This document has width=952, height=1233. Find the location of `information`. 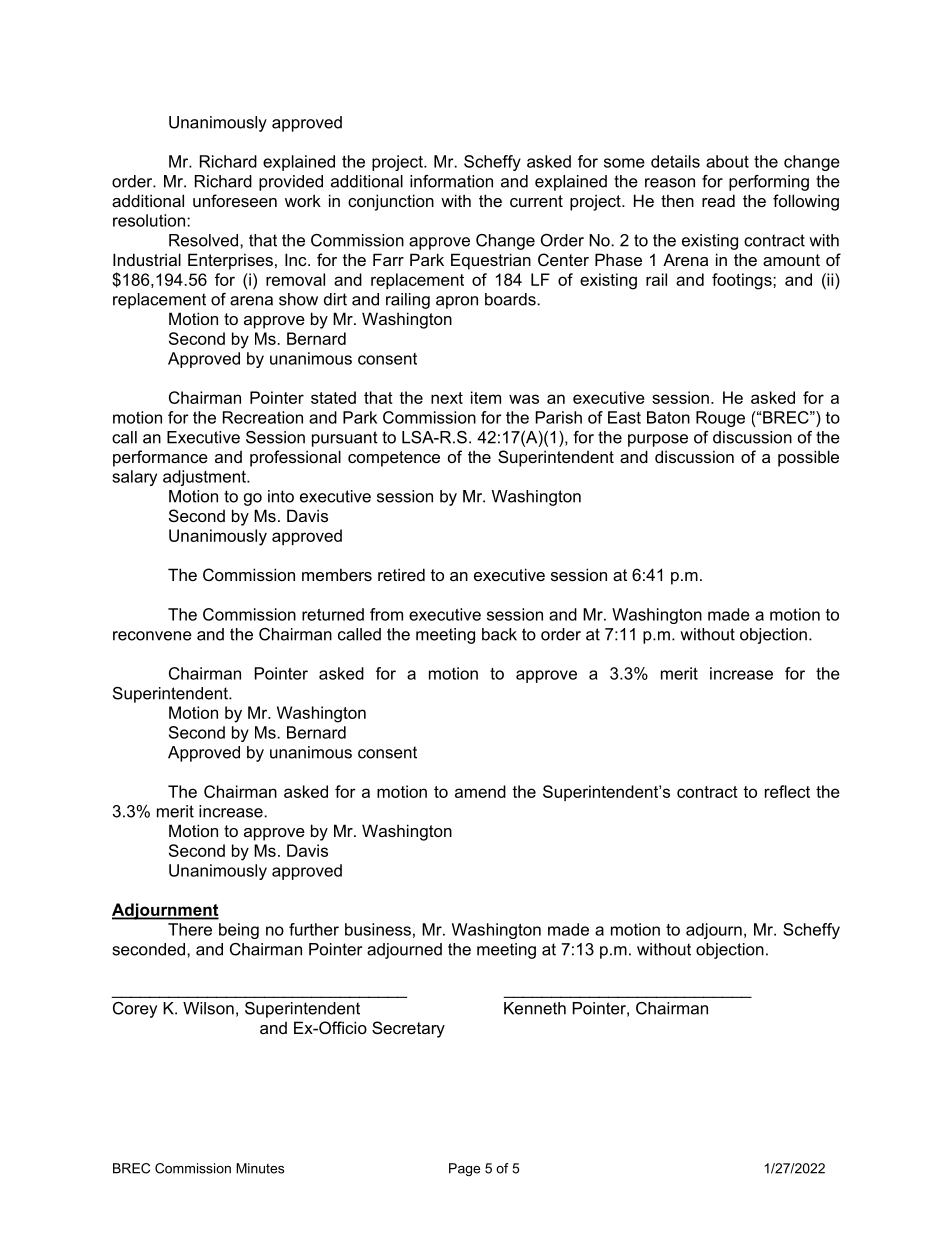

information is located at coordinates (451, 181).
